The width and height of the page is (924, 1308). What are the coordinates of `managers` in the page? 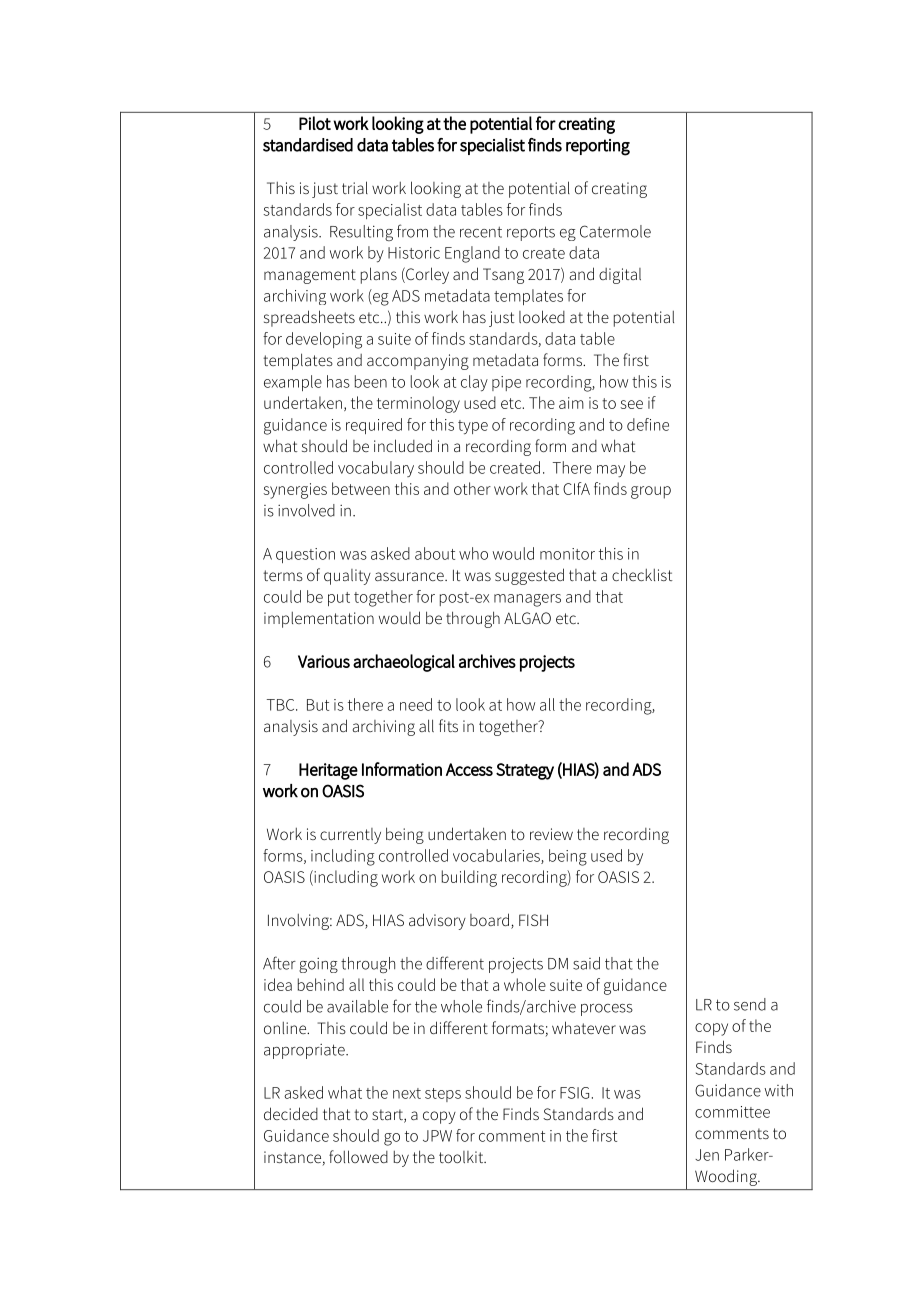 It's located at (527, 600).
